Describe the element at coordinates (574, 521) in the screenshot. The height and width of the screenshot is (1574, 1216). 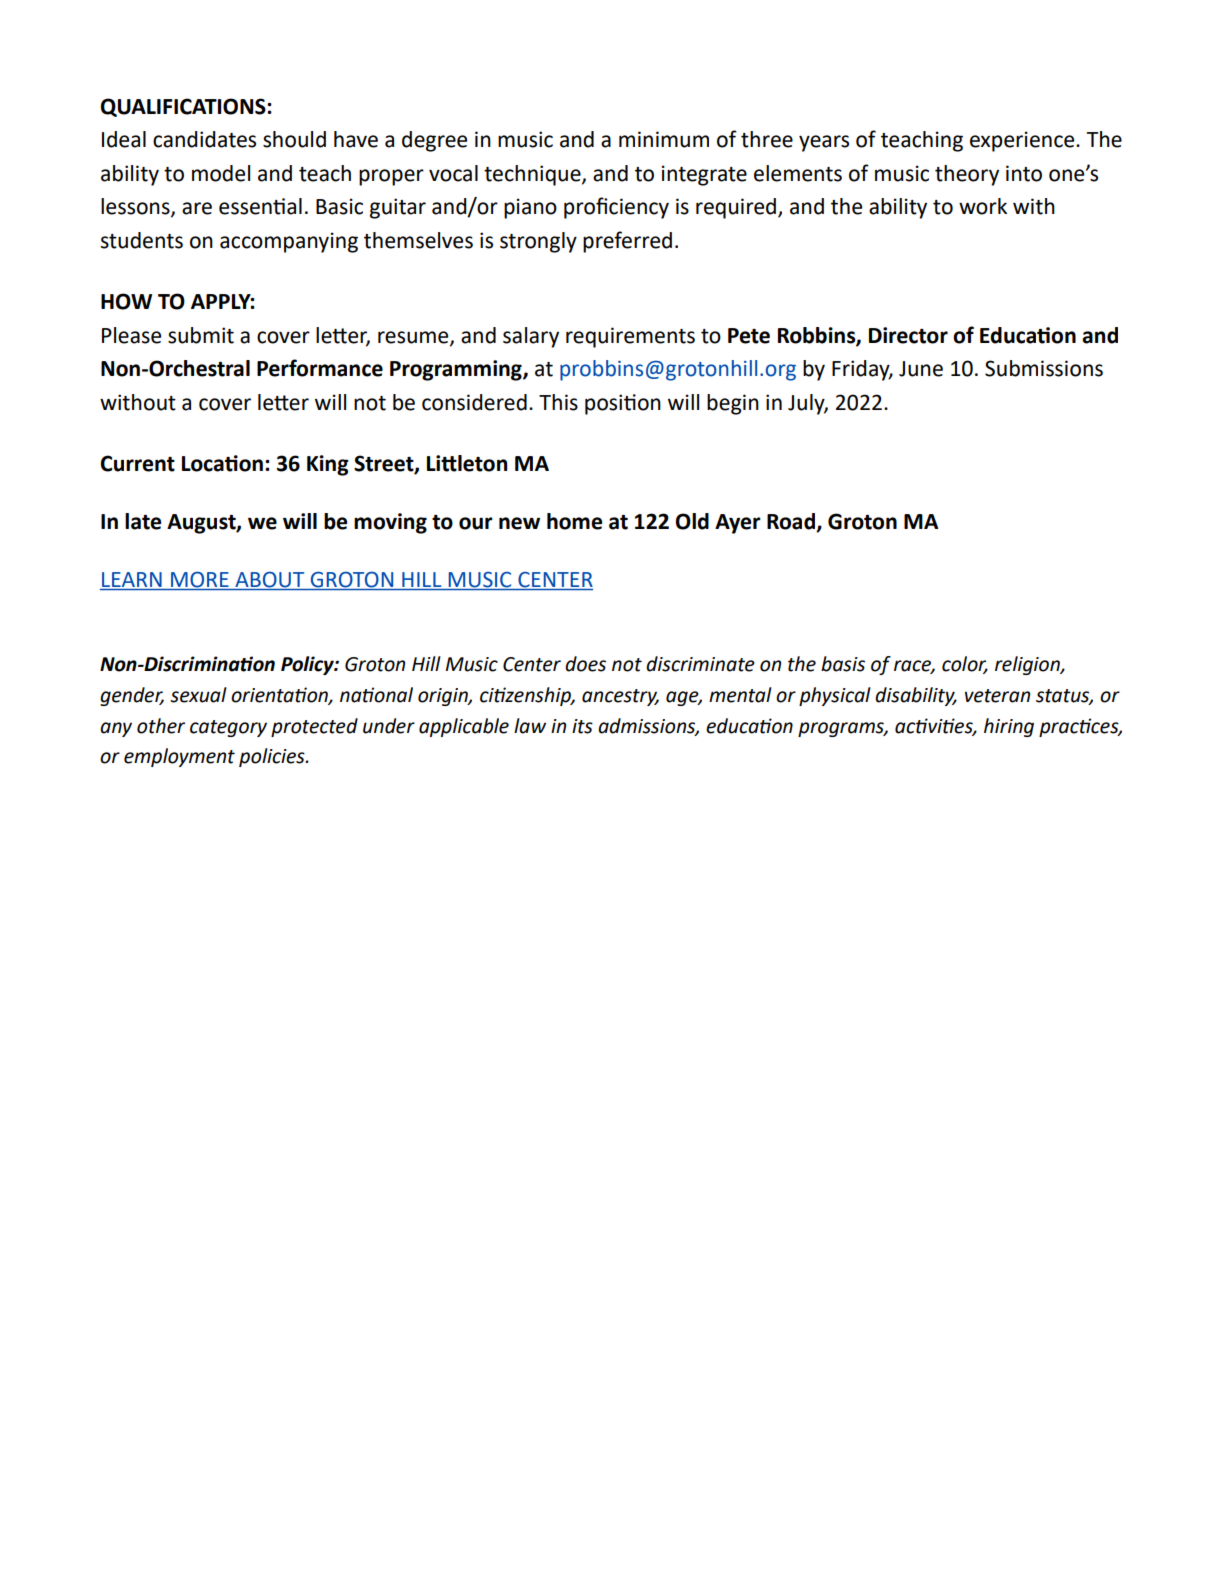
I see `home` at that location.
